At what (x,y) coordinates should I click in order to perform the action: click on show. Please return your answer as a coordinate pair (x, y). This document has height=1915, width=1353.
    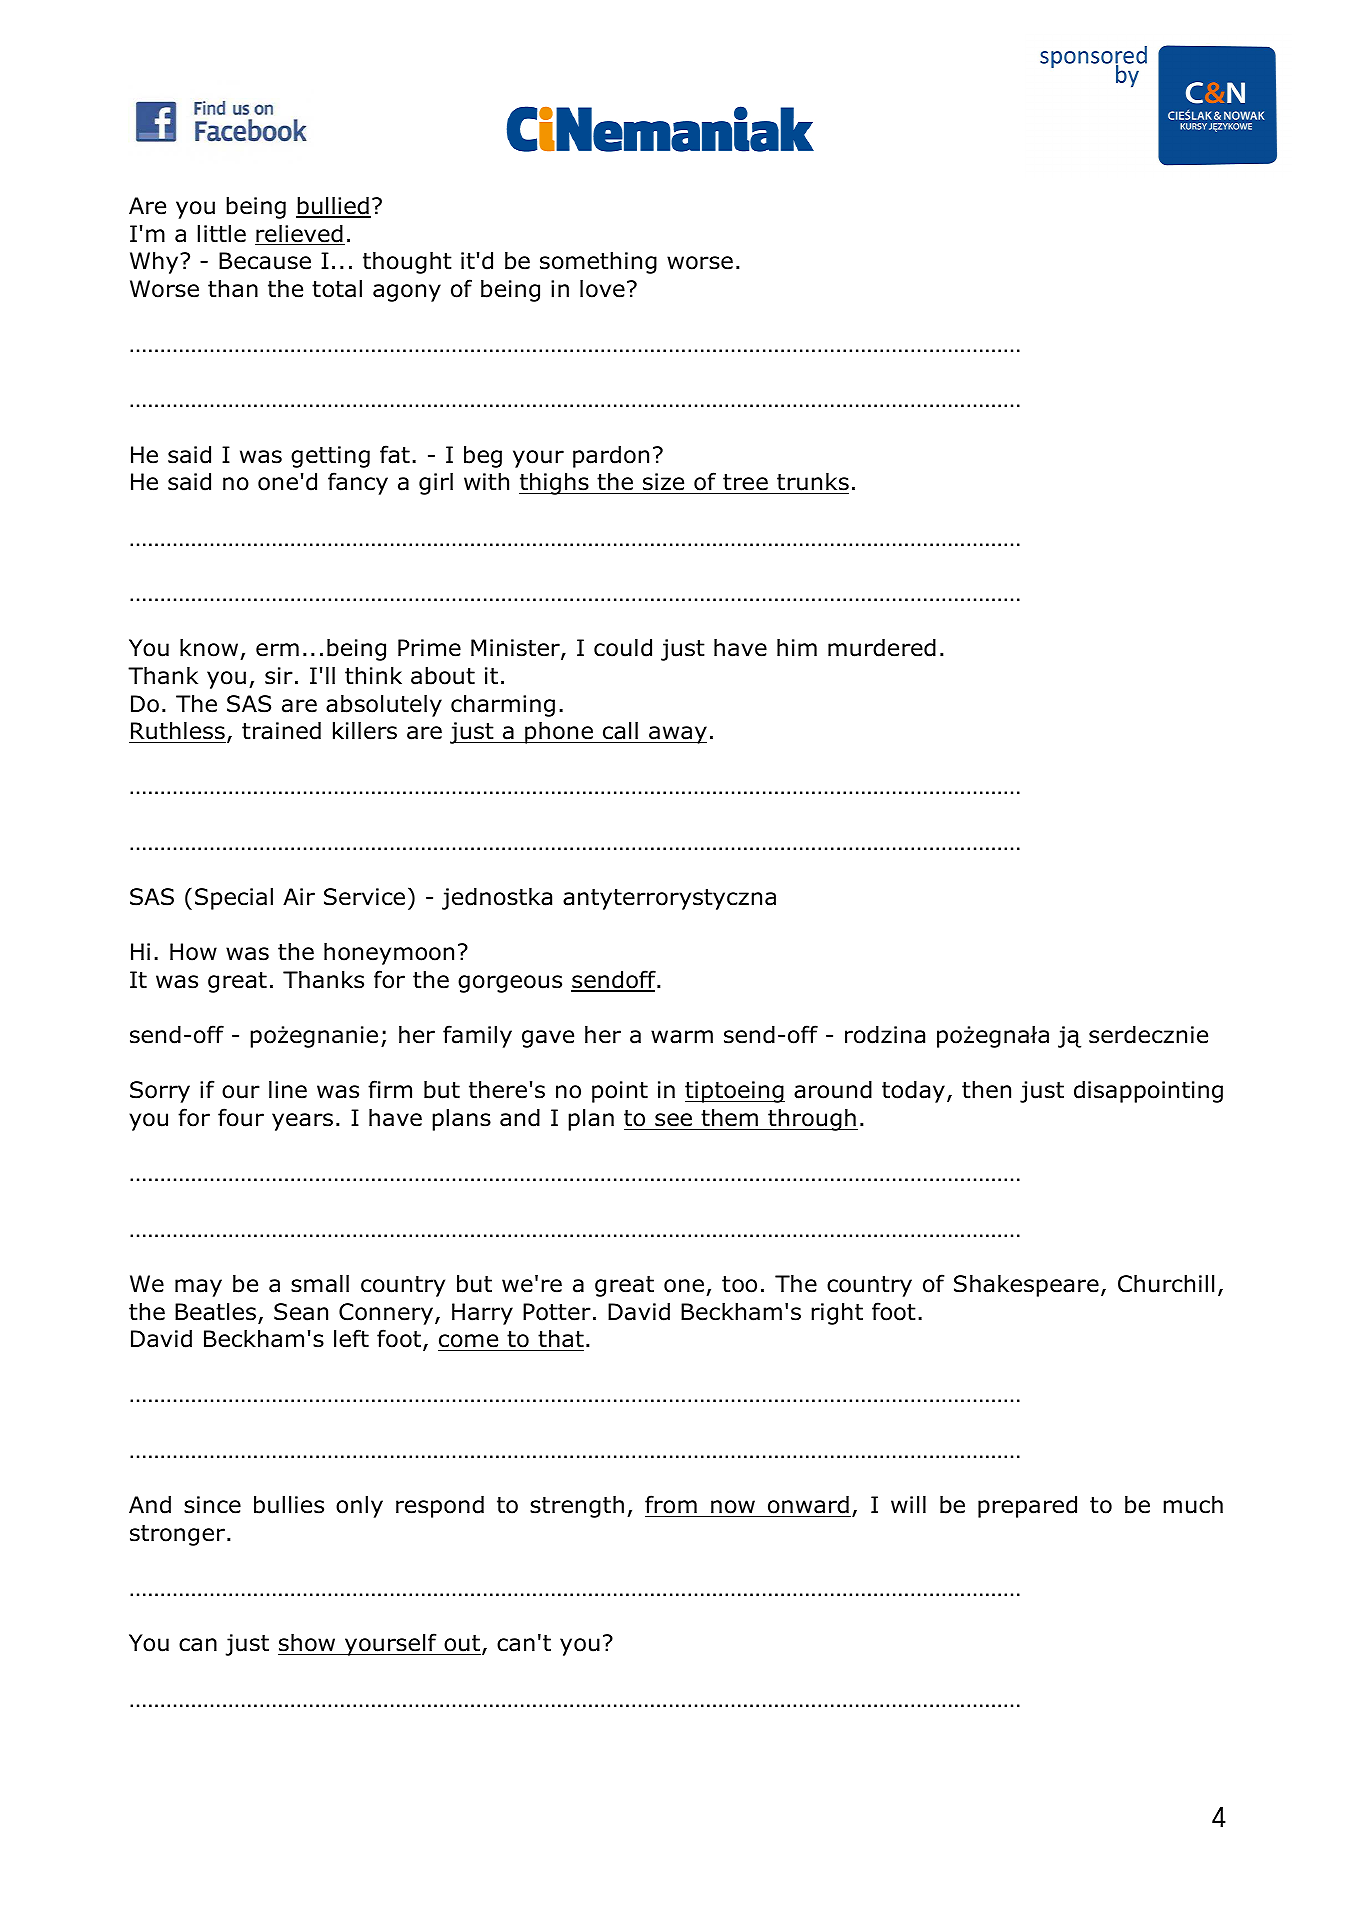
    Looking at the image, I should click on (308, 1644).
